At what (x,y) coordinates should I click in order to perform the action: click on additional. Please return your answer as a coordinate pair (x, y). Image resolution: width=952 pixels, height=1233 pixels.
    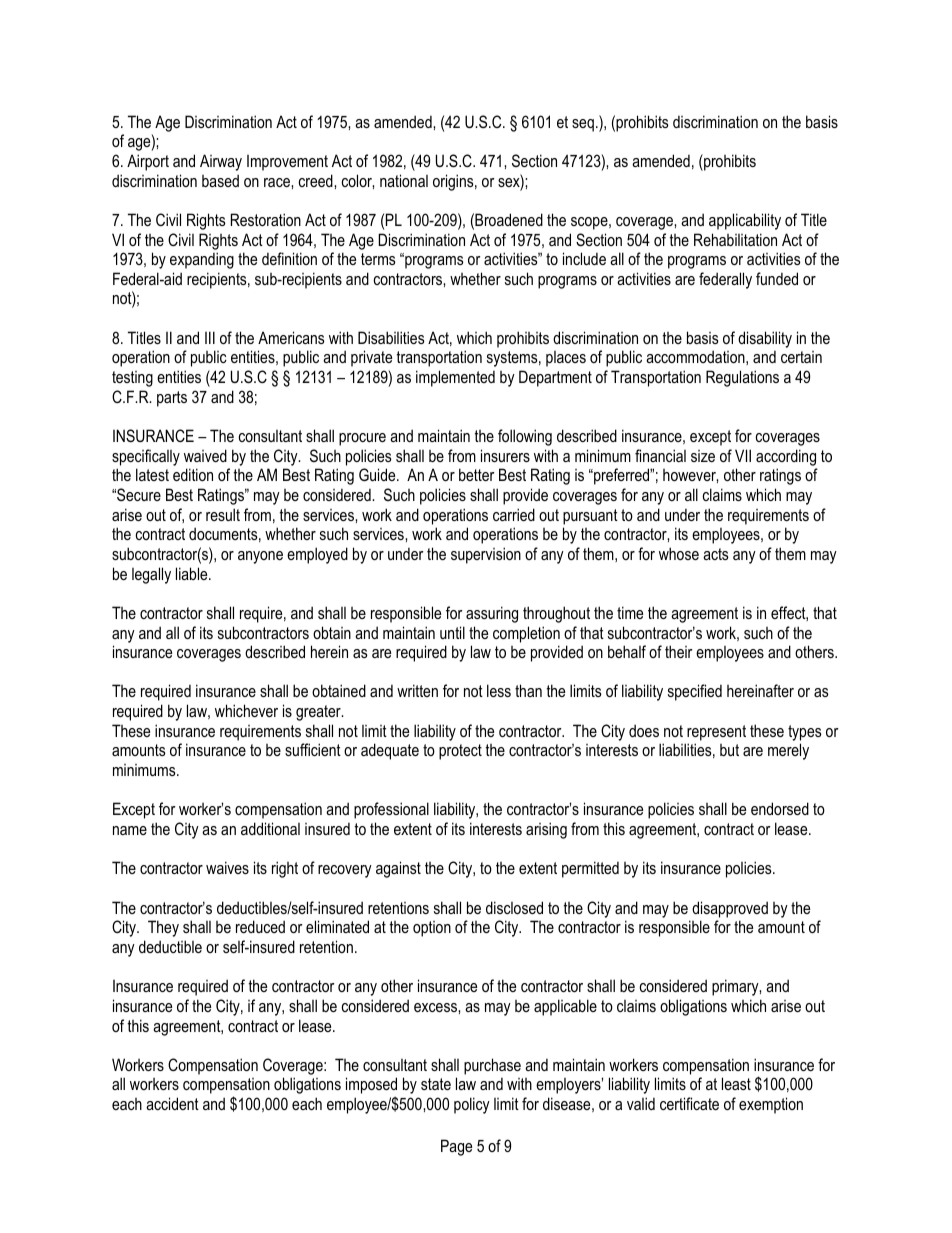
    Looking at the image, I should click on (270, 828).
